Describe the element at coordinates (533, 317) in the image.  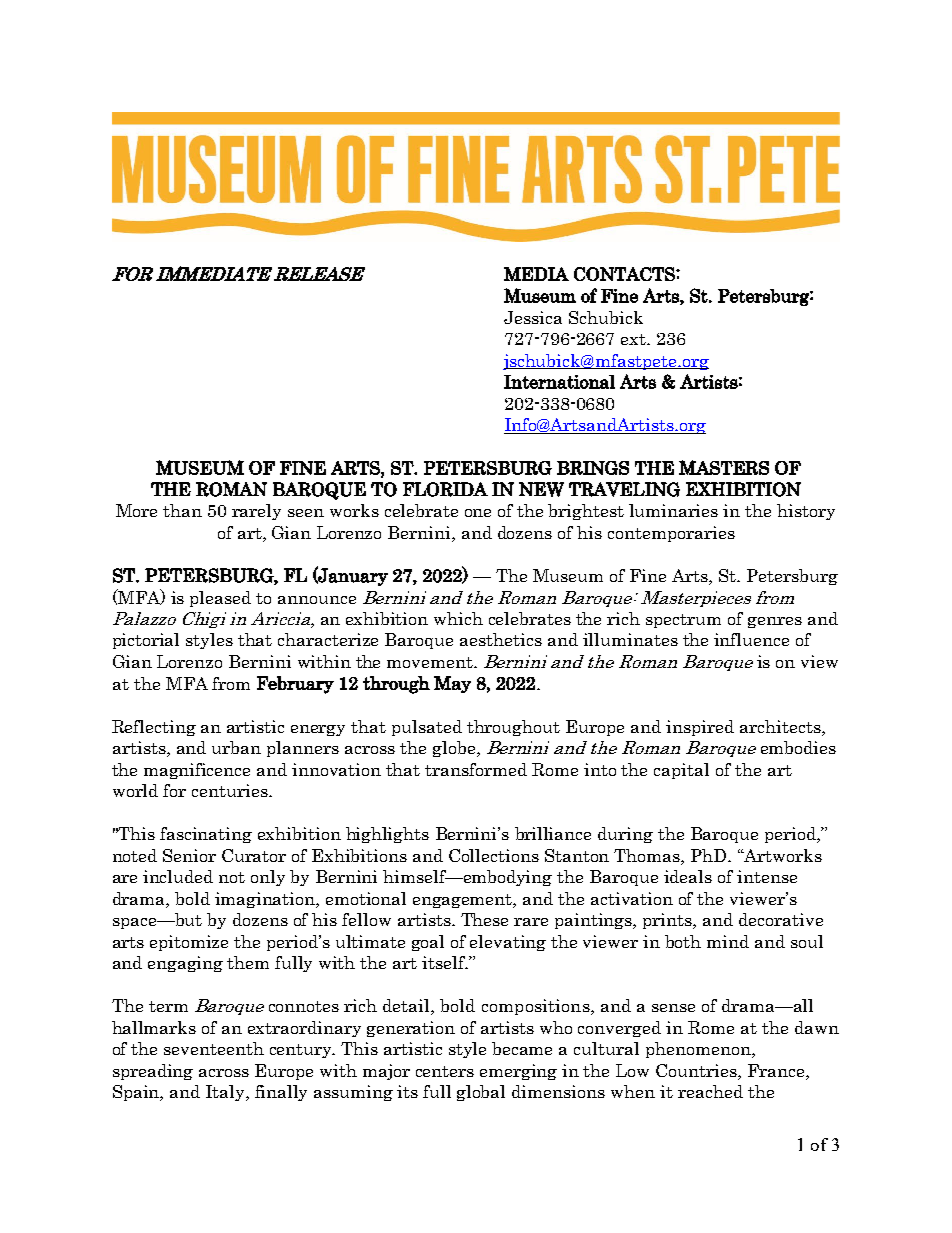
I see `Jessica` at that location.
